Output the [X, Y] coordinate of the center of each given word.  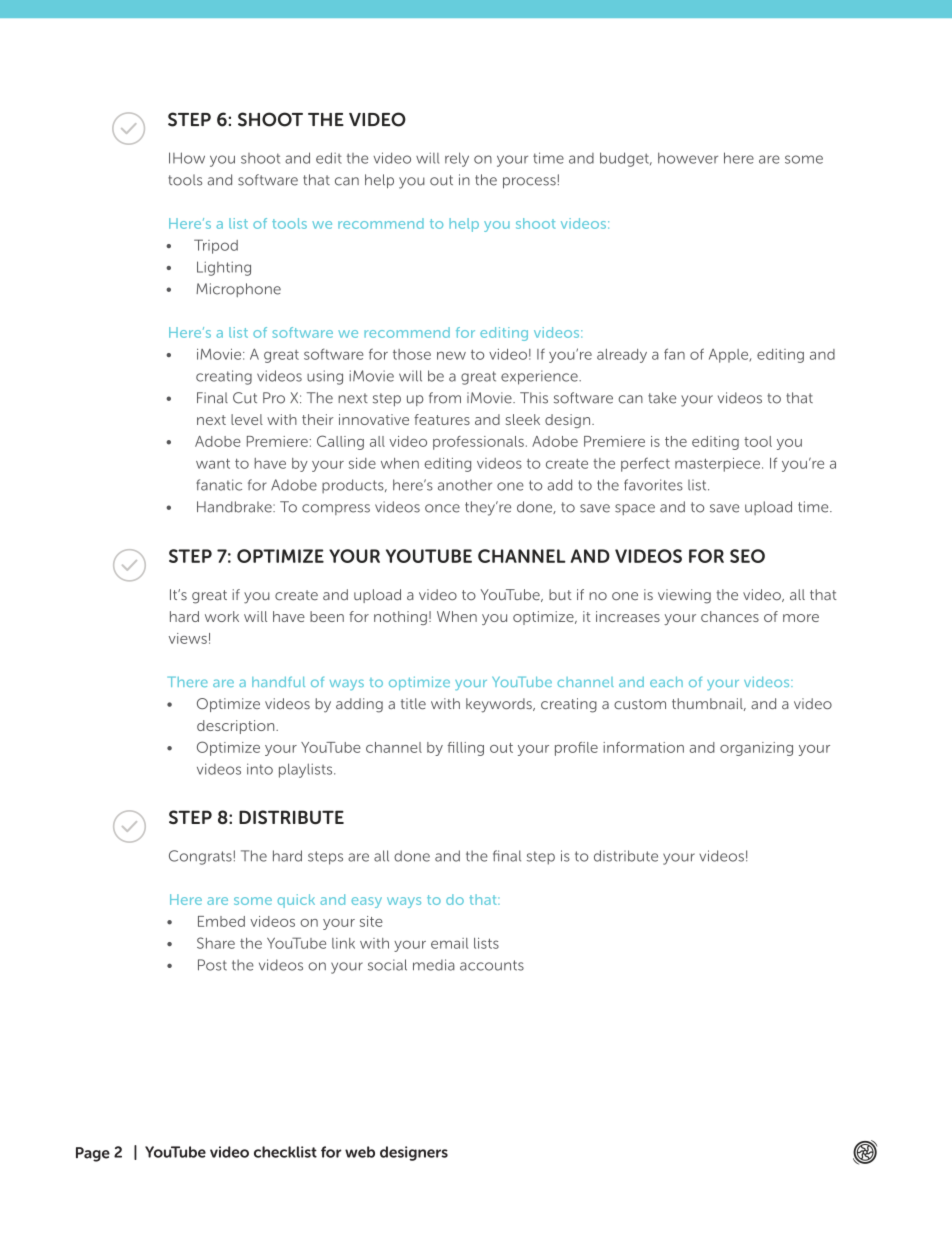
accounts [492, 965]
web [360, 1152]
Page [93, 1154]
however [688, 158]
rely [457, 159]
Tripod [216, 246]
